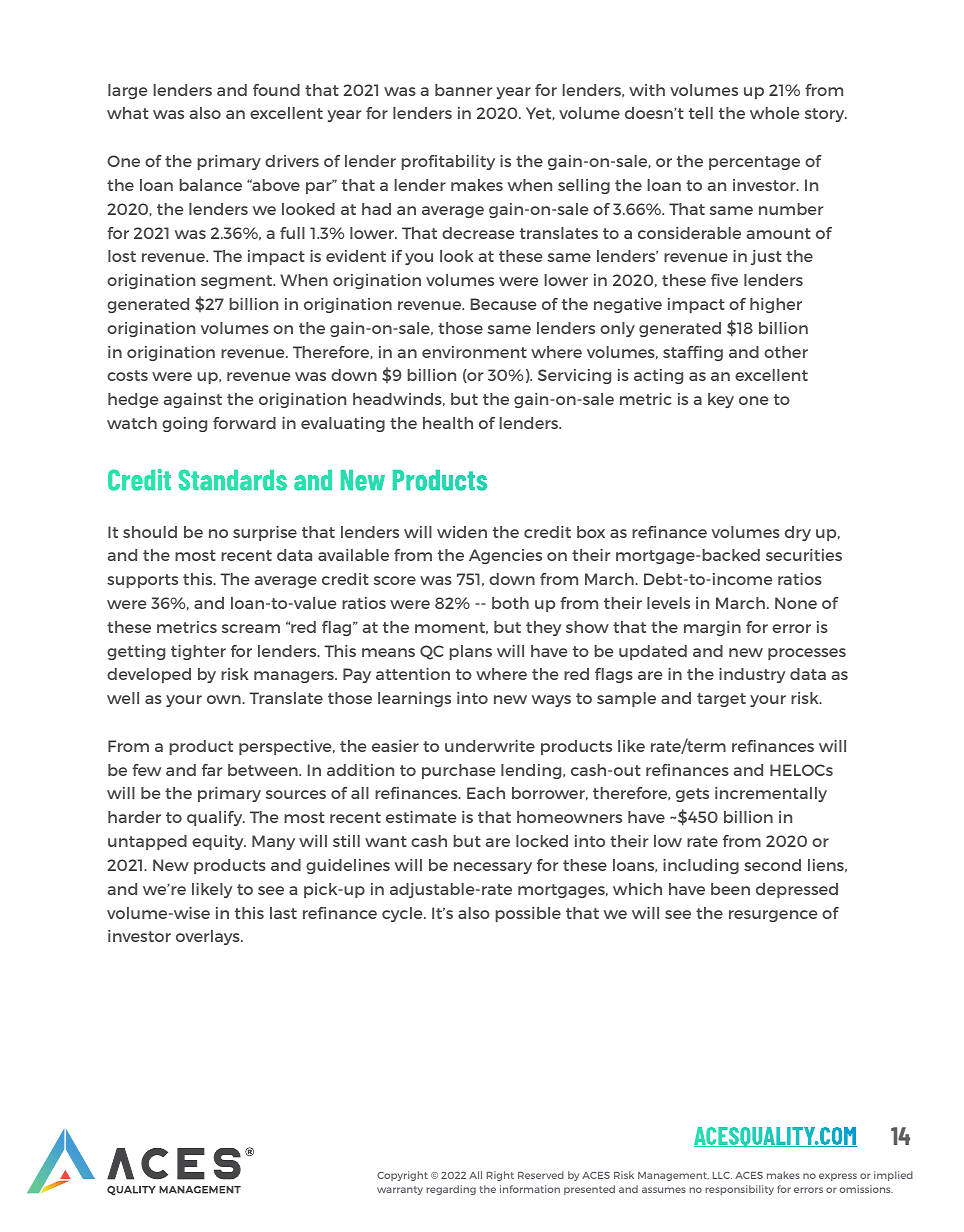  I want to click on processes, so click(807, 654).
